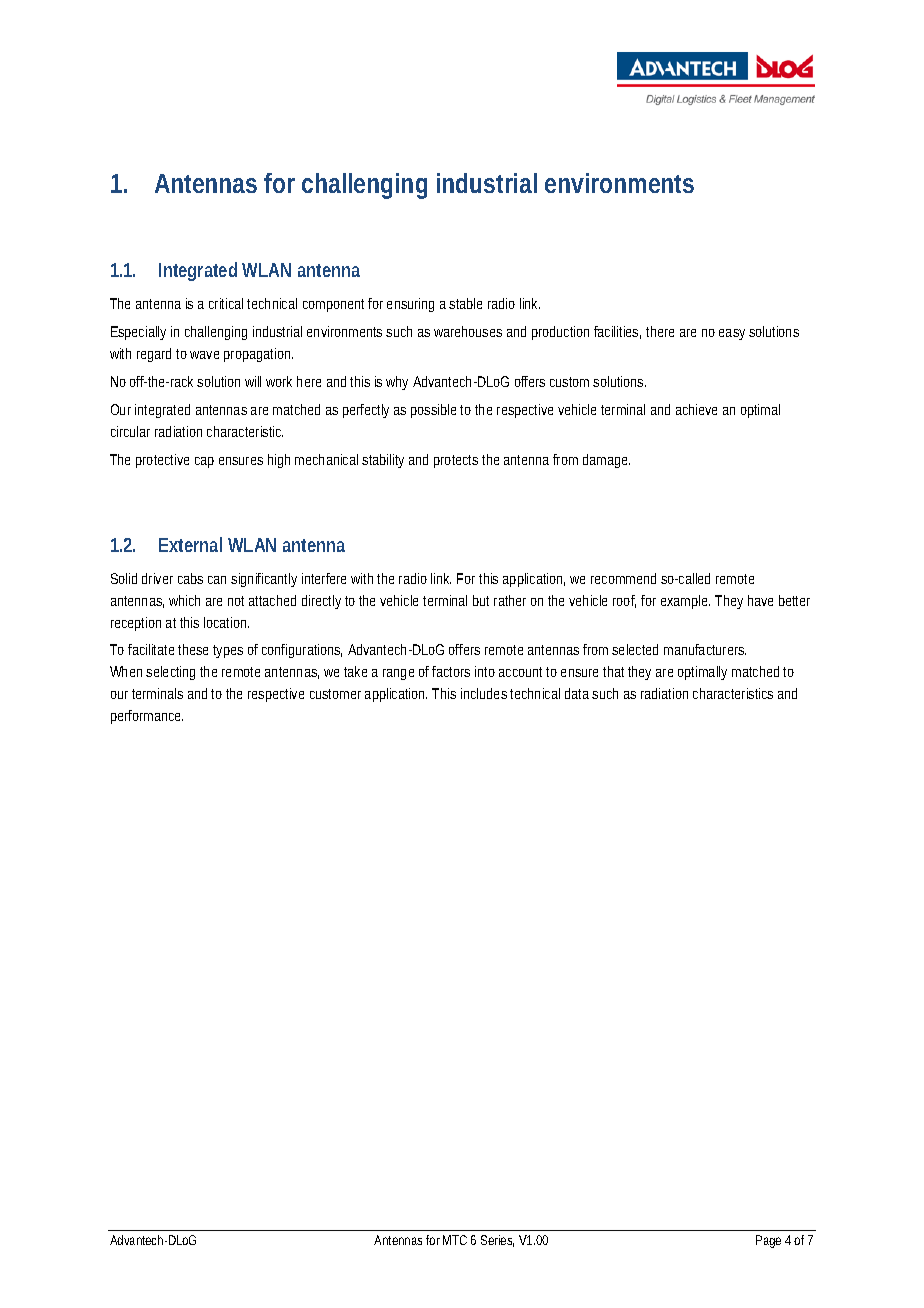 The image size is (924, 1308). Describe the element at coordinates (468, 331) in the document. I see `warehouses` at that location.
